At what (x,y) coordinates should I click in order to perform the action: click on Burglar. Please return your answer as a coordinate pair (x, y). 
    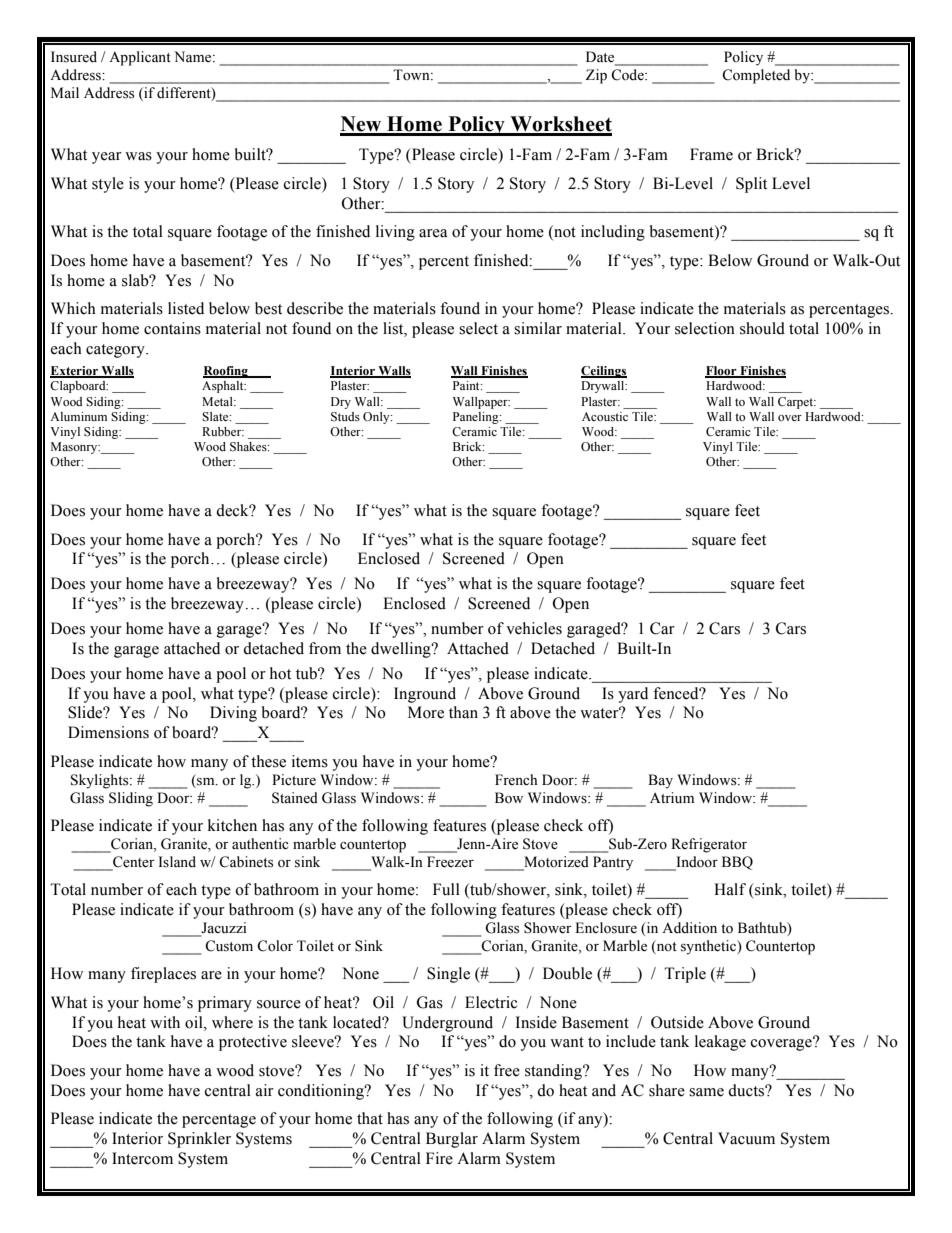
    Looking at the image, I should click on (452, 1140).
